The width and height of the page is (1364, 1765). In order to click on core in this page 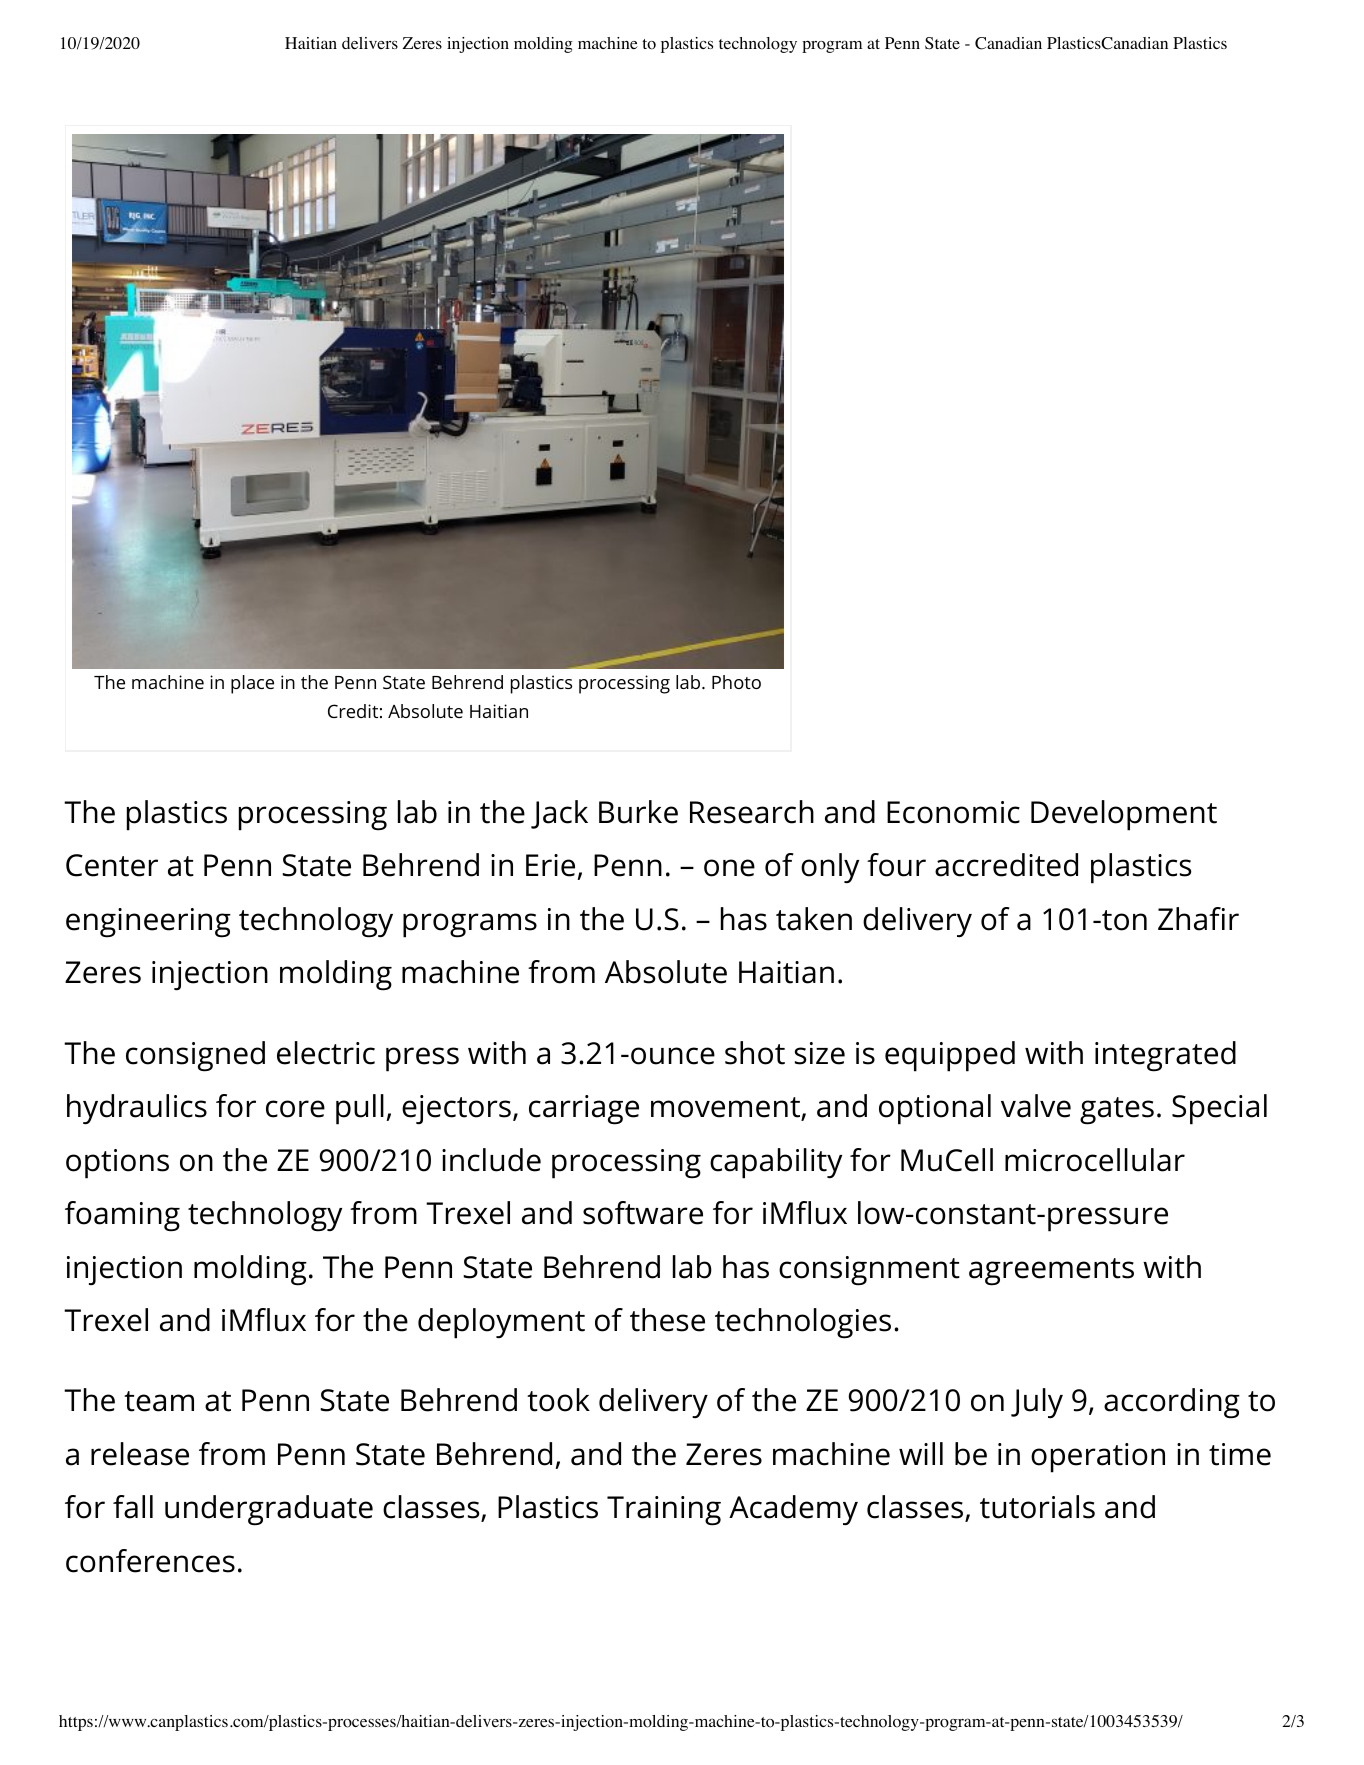, I will do `click(295, 1109)`.
